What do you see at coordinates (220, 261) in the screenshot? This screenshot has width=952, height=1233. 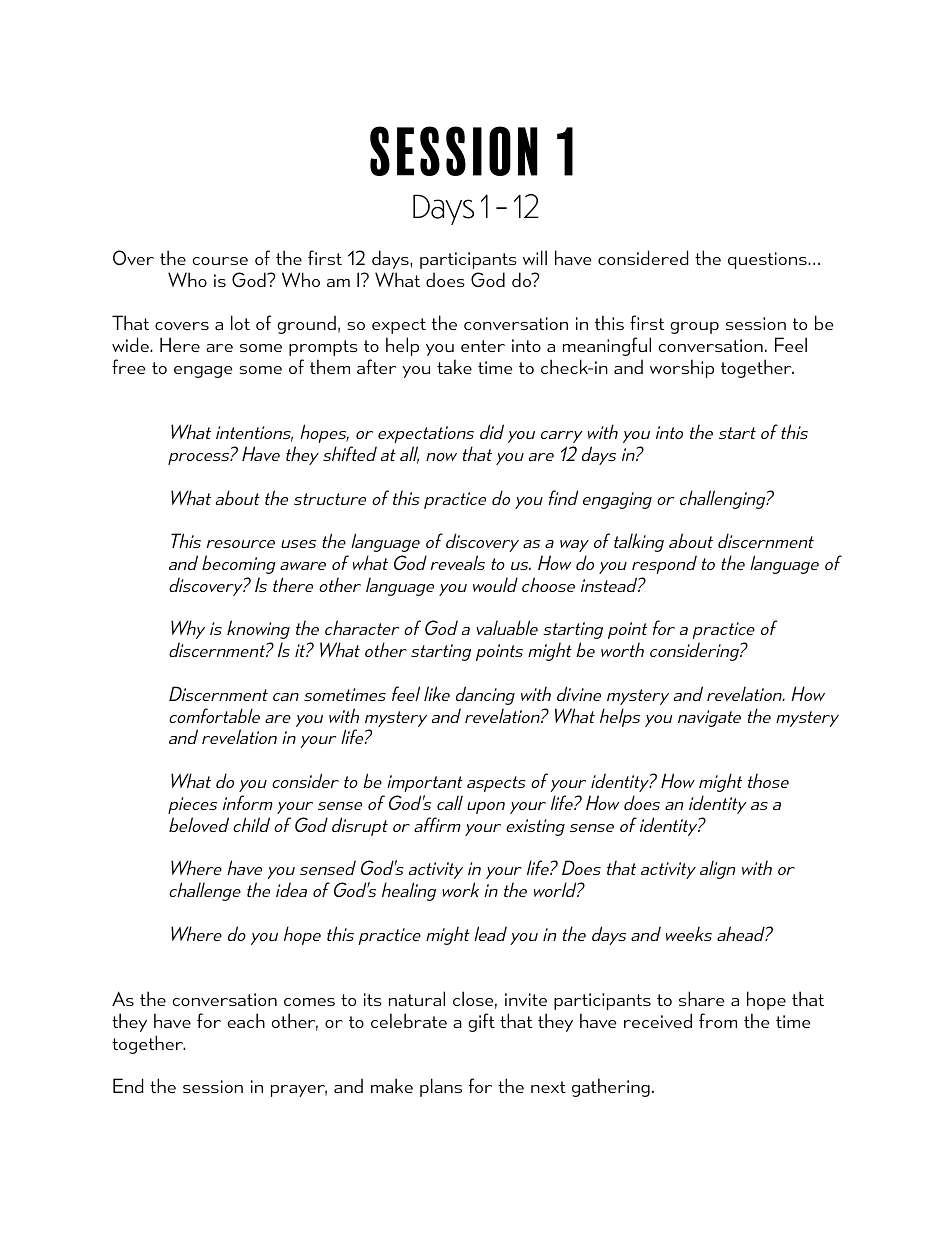 I see `course` at bounding box center [220, 261].
